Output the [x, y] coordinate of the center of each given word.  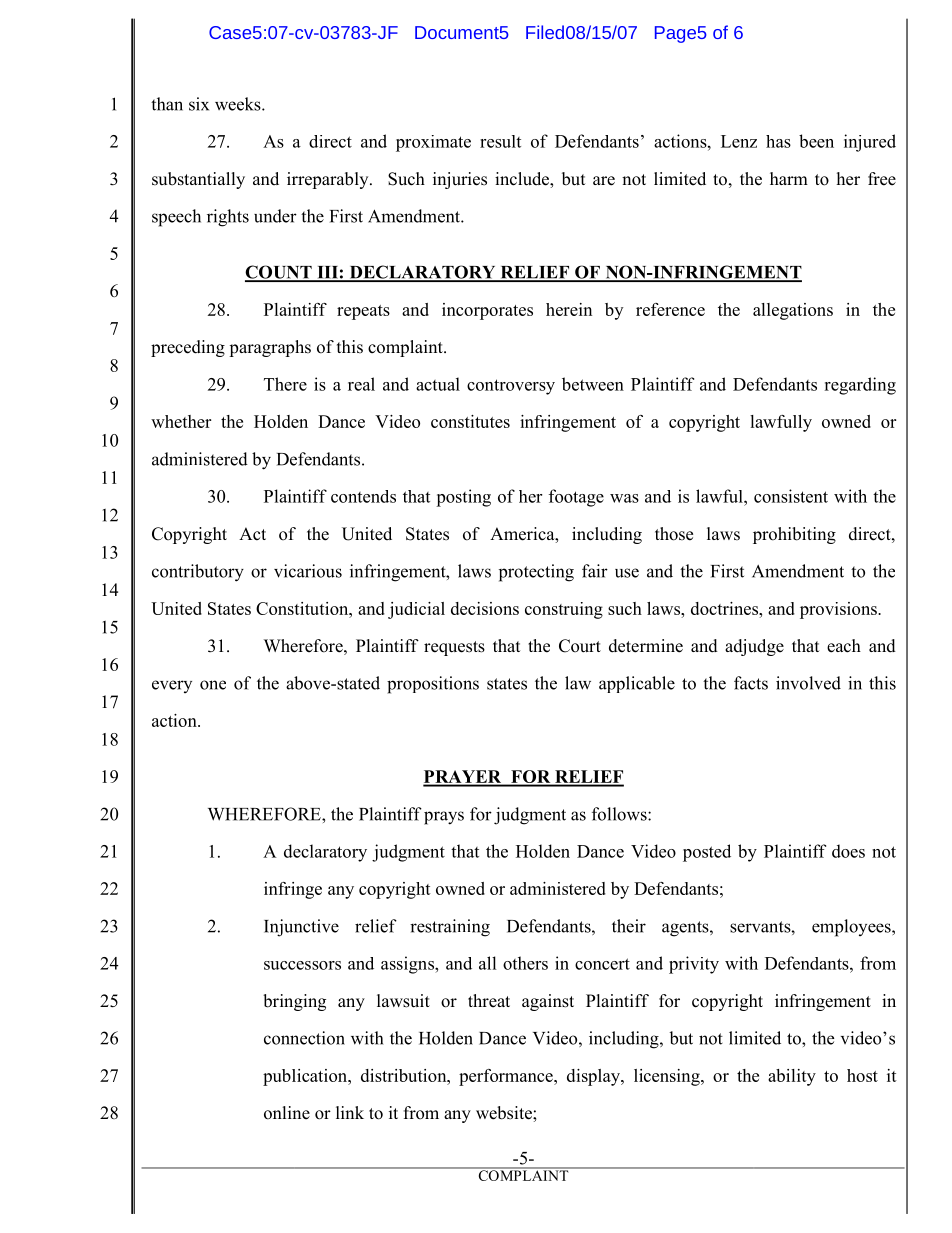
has [778, 141]
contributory [198, 573]
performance [507, 1077]
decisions [485, 608]
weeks [239, 104]
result [500, 141]
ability [792, 1077]
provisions [839, 610]
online [287, 1113]
